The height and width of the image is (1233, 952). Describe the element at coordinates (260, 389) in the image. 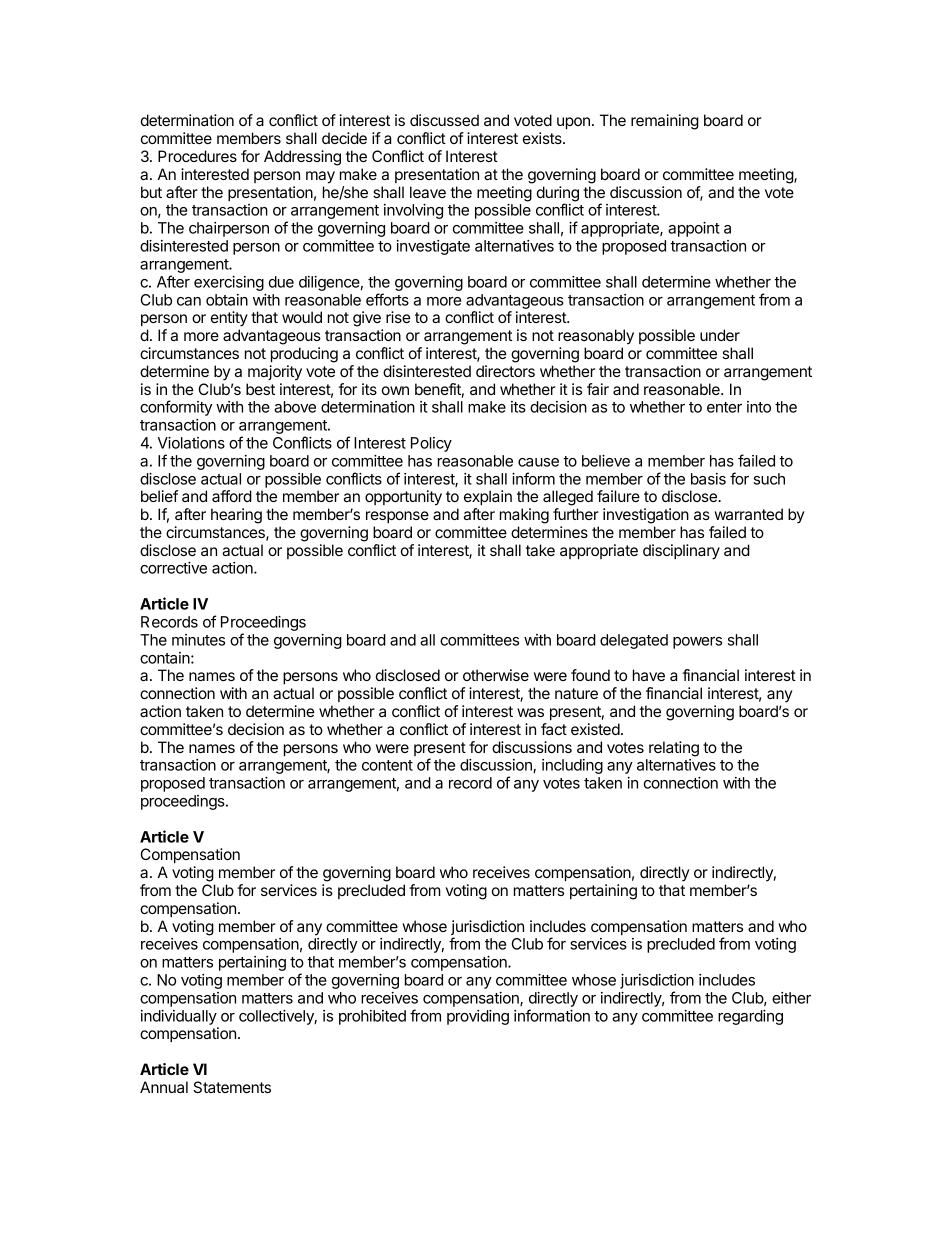

I see `best` at that location.
